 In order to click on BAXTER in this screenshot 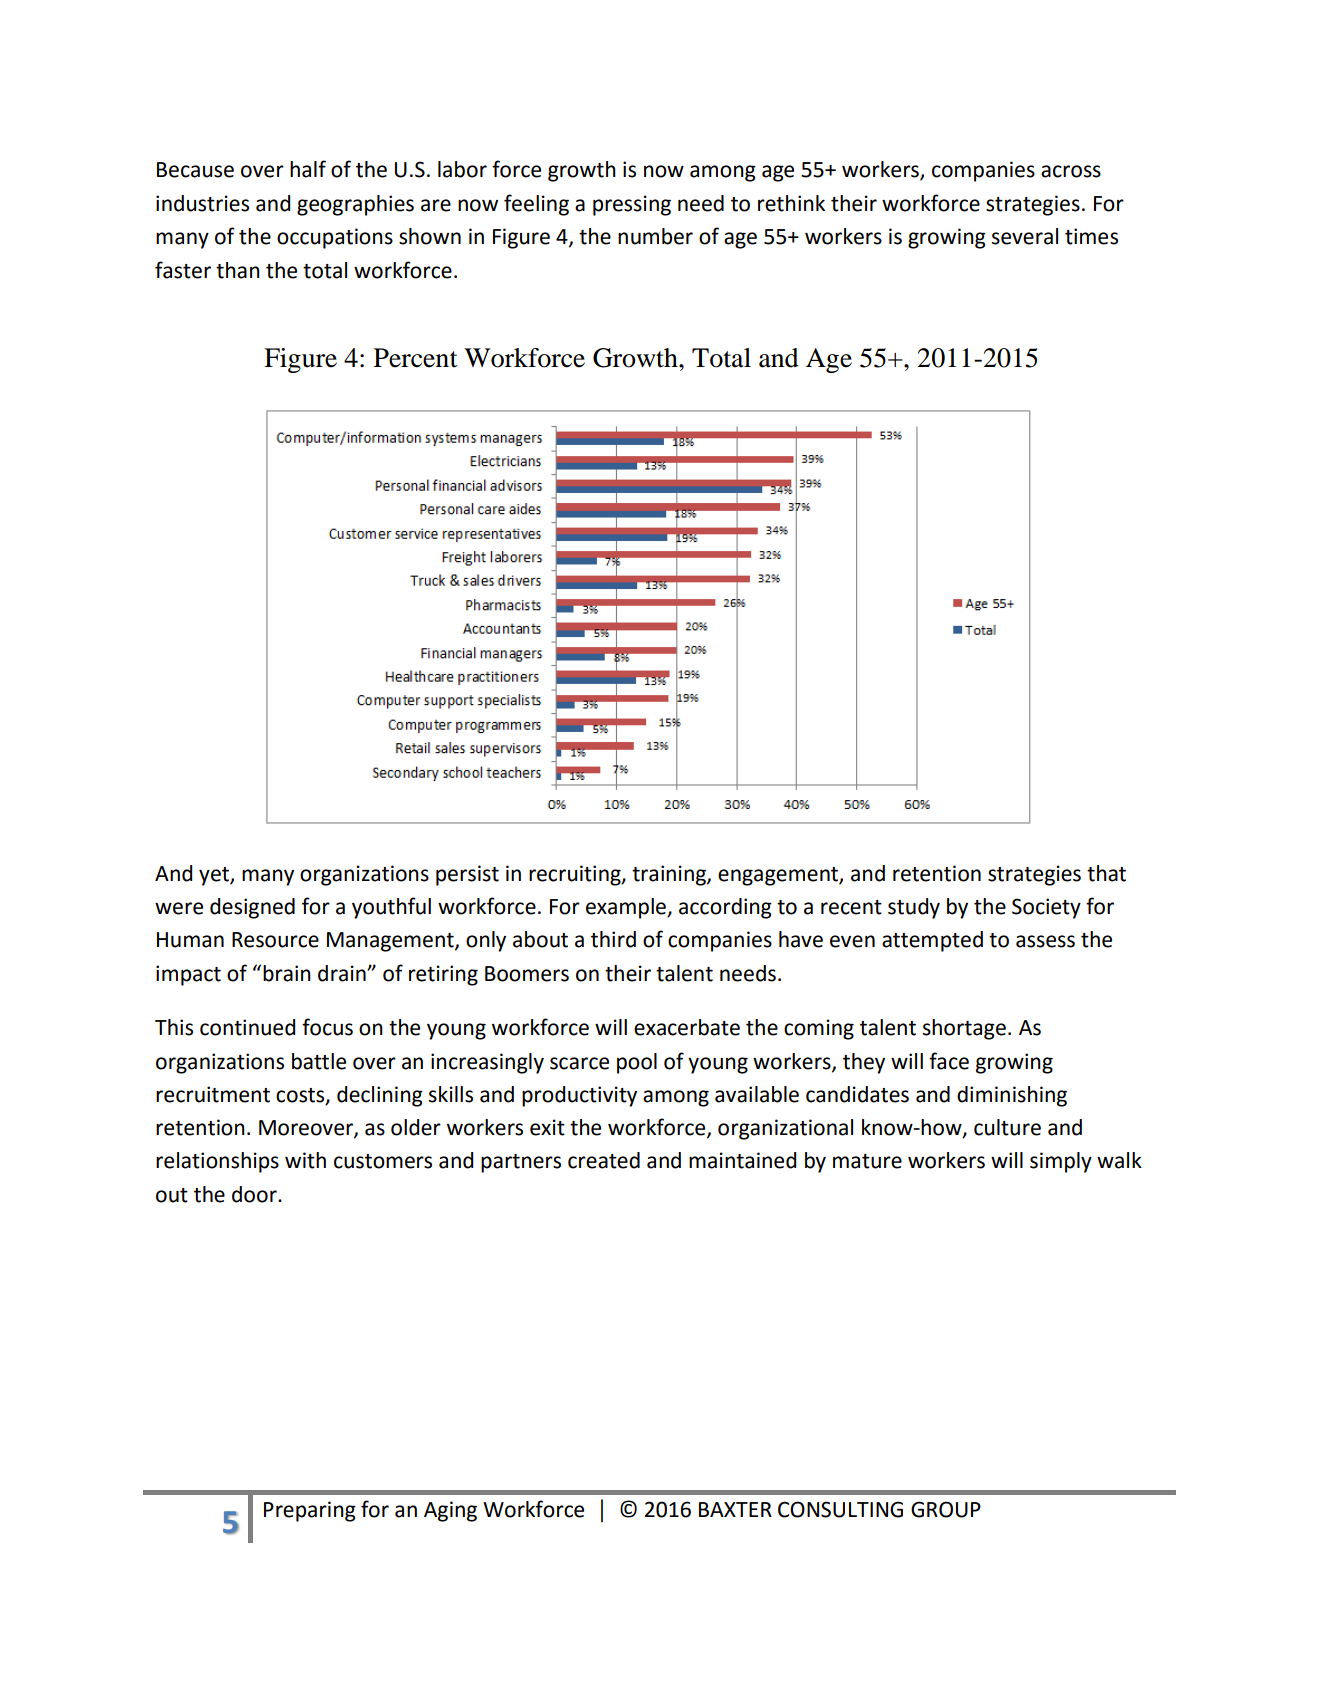, I will do `click(735, 1509)`.
